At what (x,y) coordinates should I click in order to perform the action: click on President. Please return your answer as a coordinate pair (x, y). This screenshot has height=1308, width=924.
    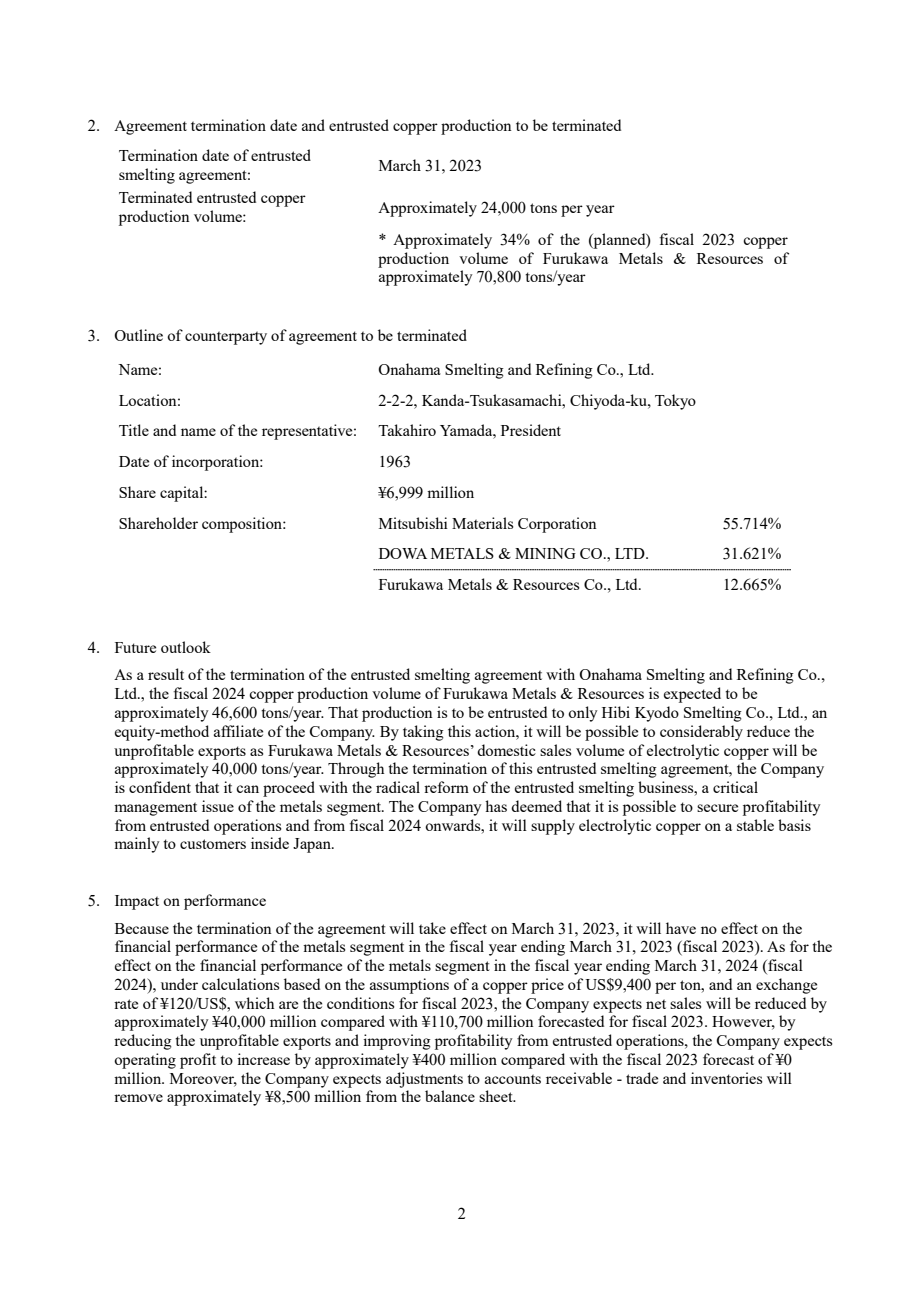
    Looking at the image, I should click on (531, 430).
